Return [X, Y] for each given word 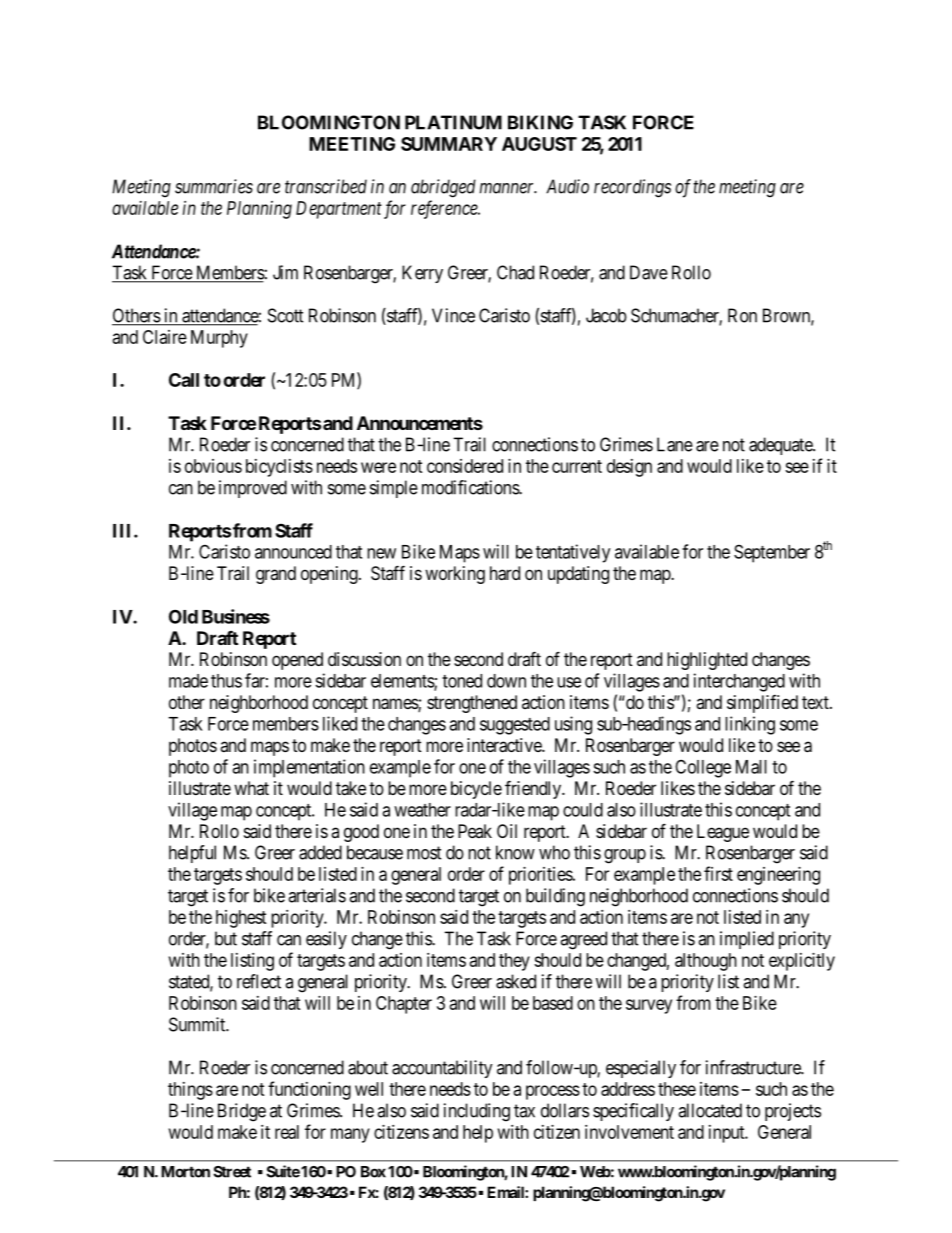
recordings [632, 188]
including [477, 1112]
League [723, 833]
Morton [185, 1172]
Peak [475, 831]
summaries [214, 186]
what [251, 788]
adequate [781, 446]
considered [465, 466]
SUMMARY [449, 144]
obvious [213, 466]
